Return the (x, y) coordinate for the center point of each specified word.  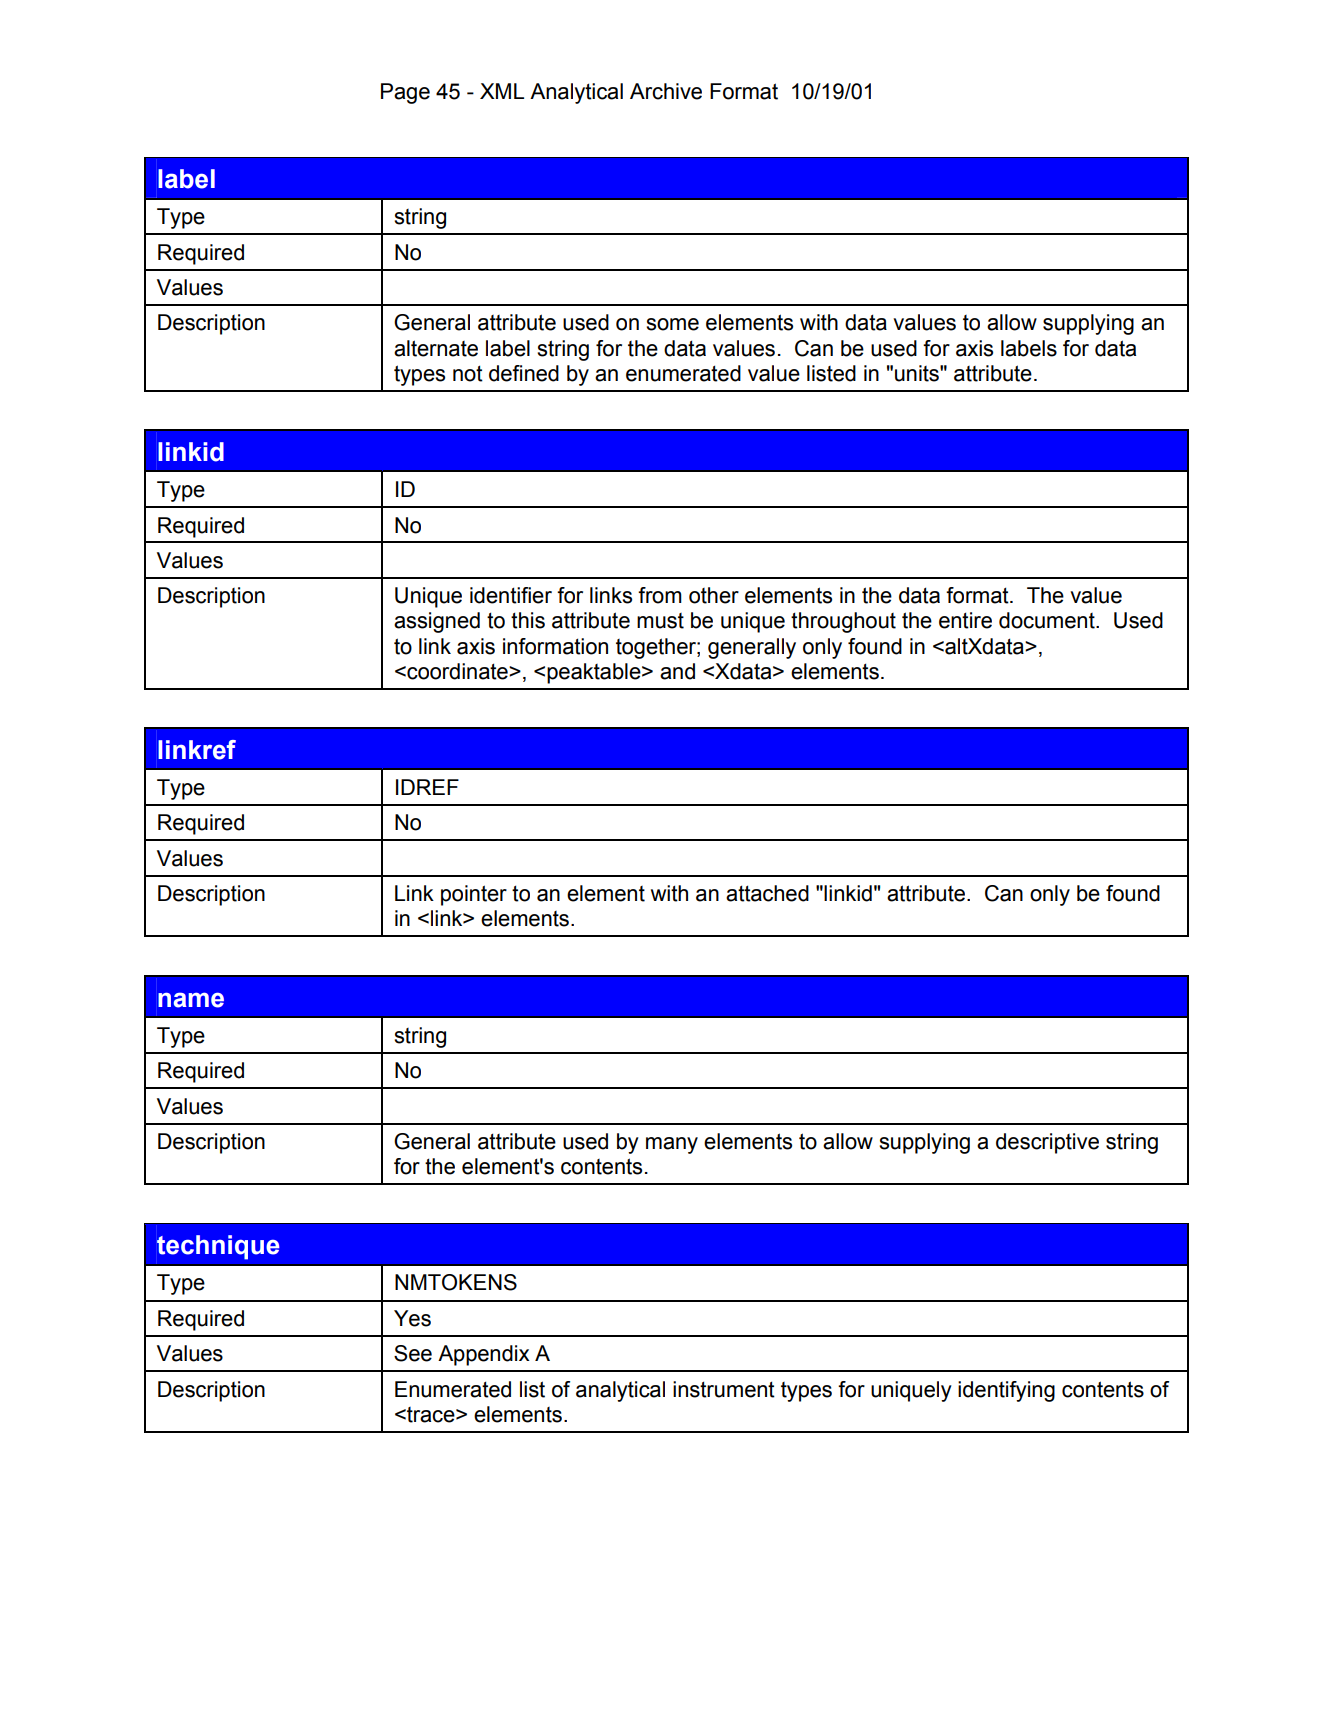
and (677, 671)
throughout (843, 622)
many (672, 1145)
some (672, 324)
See (413, 1353)
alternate (436, 348)
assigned (437, 622)
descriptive (1047, 1143)
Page (405, 93)
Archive (666, 91)
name (191, 1000)
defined (524, 373)
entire (965, 620)
